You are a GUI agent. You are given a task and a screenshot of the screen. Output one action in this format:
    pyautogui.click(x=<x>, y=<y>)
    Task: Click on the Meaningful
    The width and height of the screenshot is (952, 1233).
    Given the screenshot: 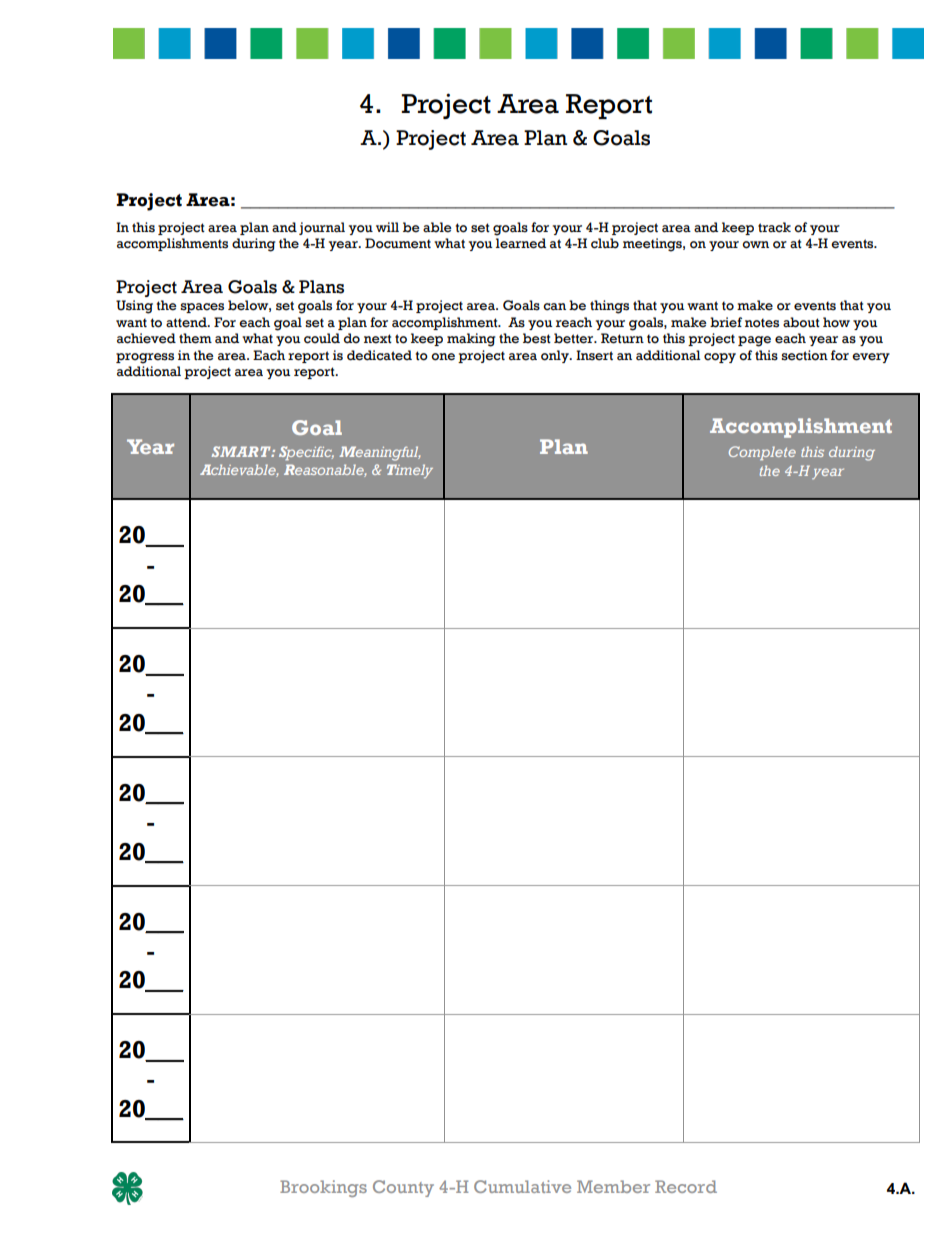 What is the action you would take?
    pyautogui.click(x=379, y=453)
